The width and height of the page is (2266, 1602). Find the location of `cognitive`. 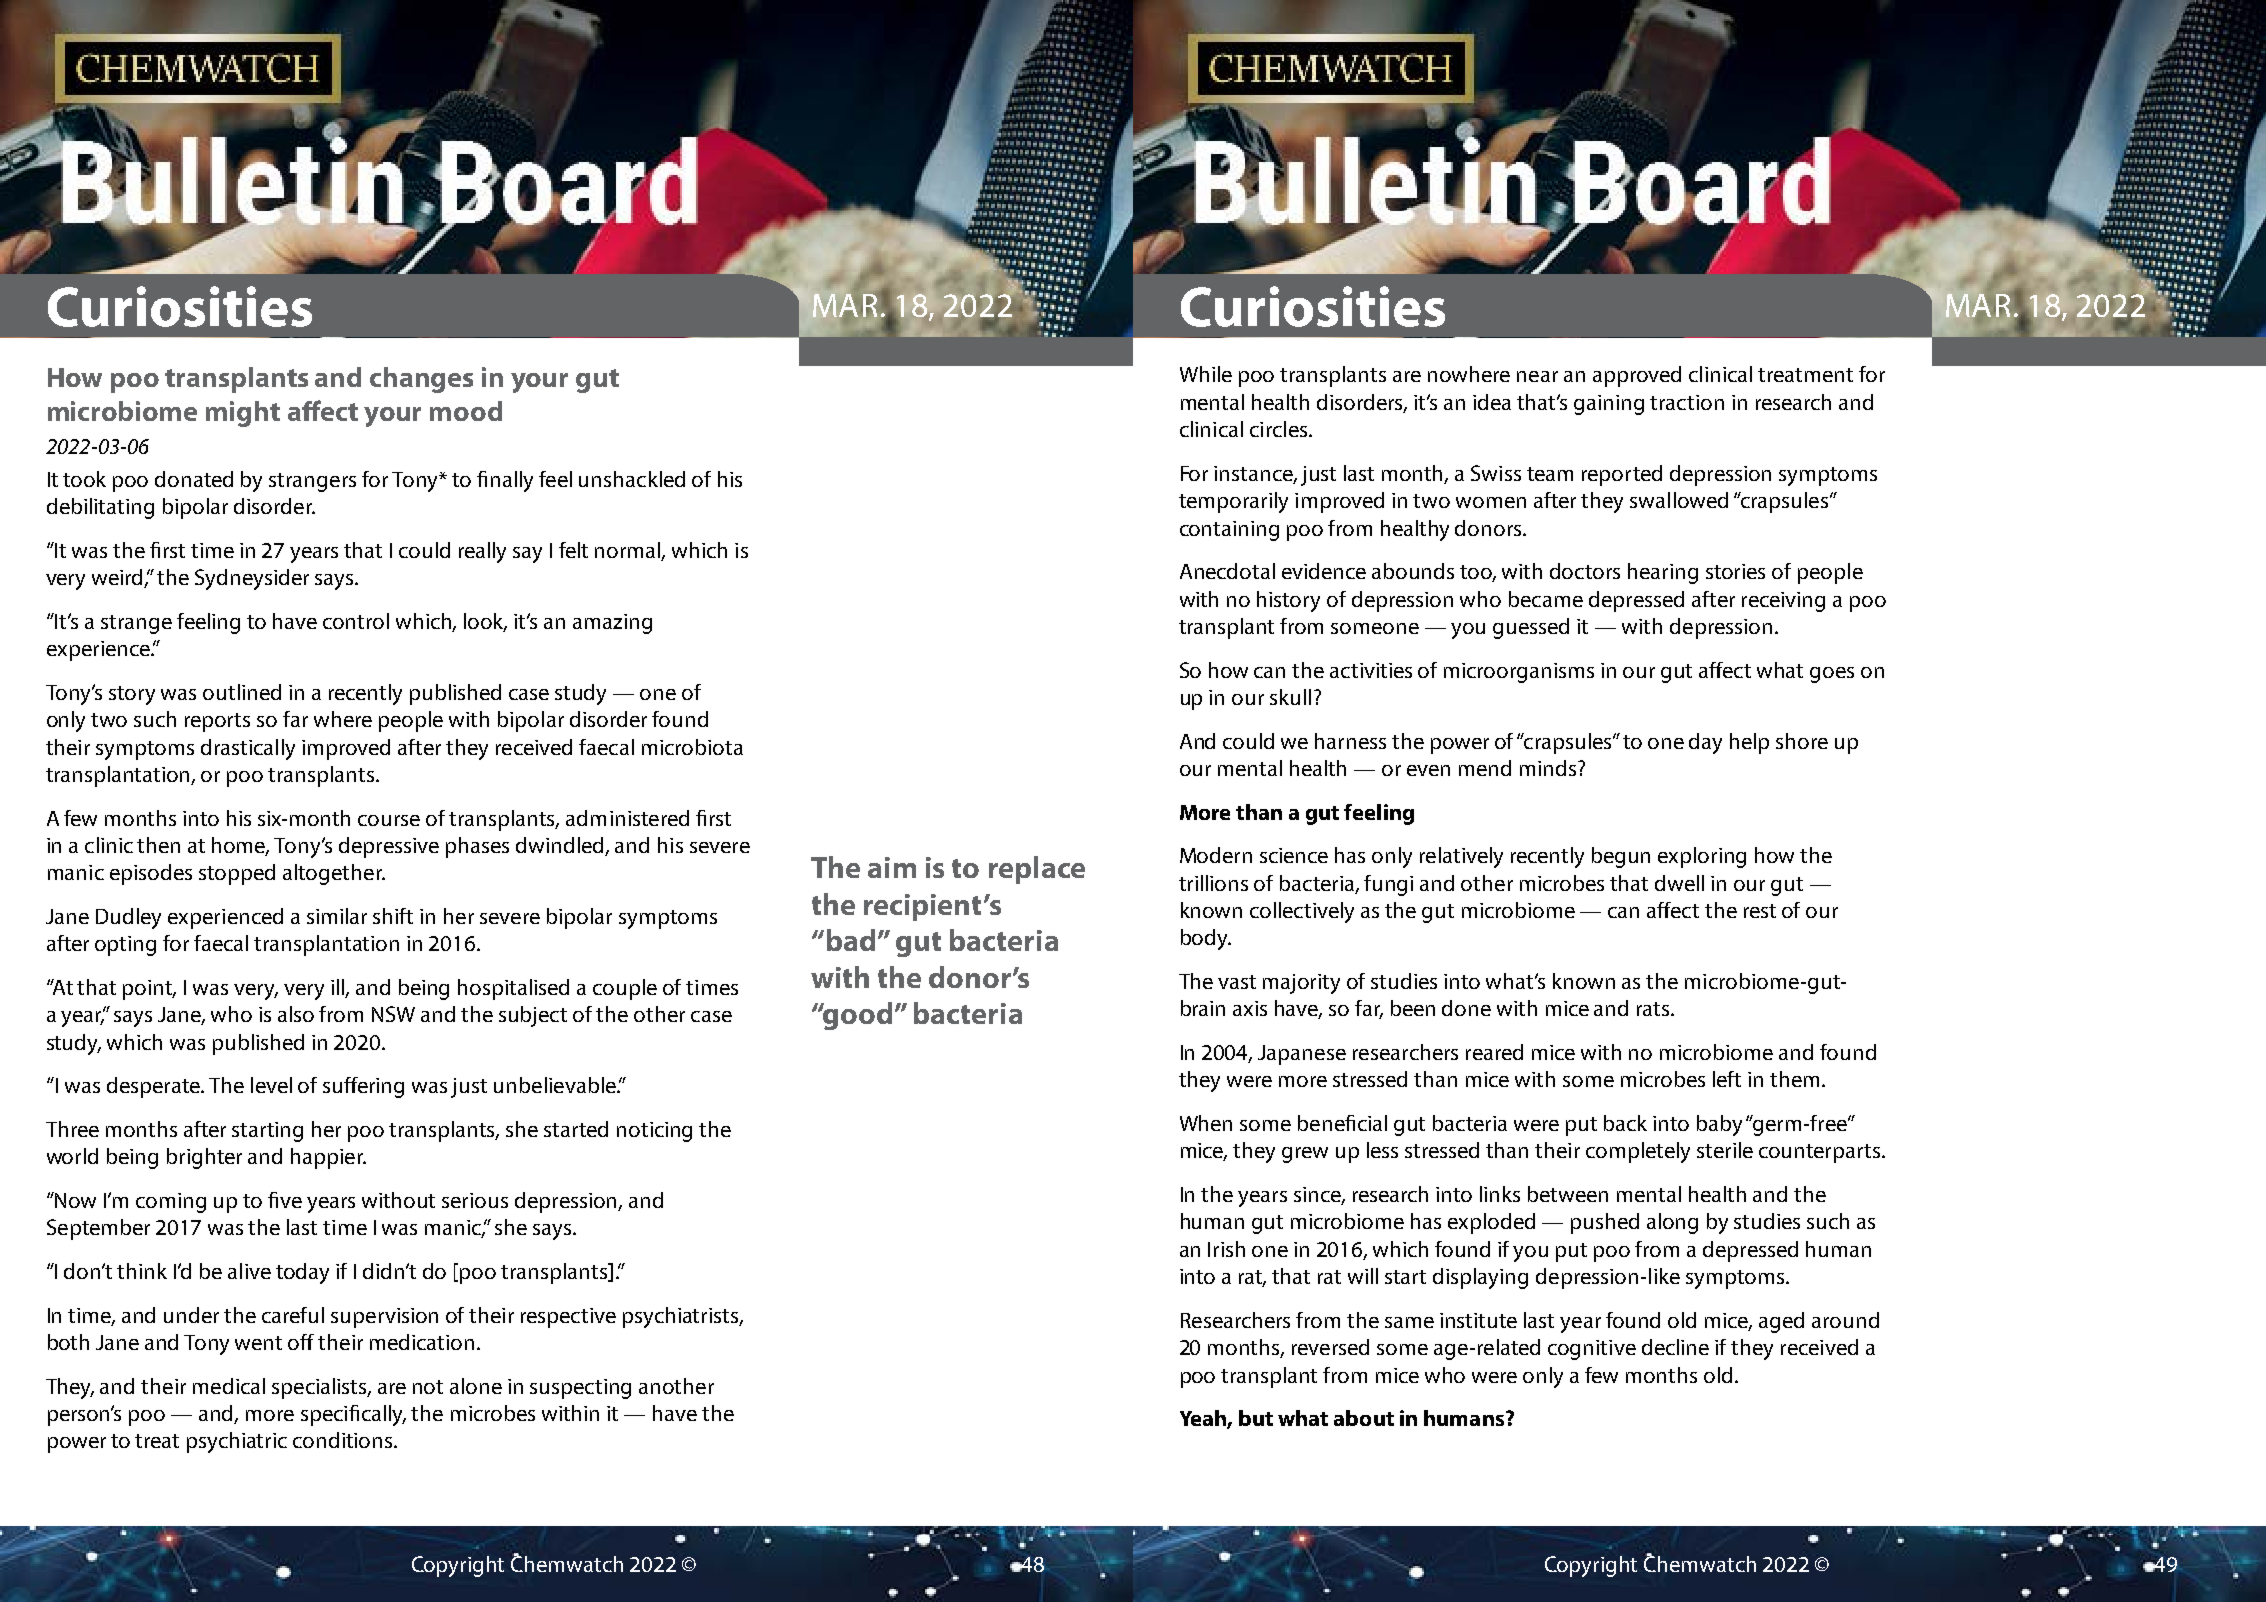

cognitive is located at coordinates (1592, 1350).
